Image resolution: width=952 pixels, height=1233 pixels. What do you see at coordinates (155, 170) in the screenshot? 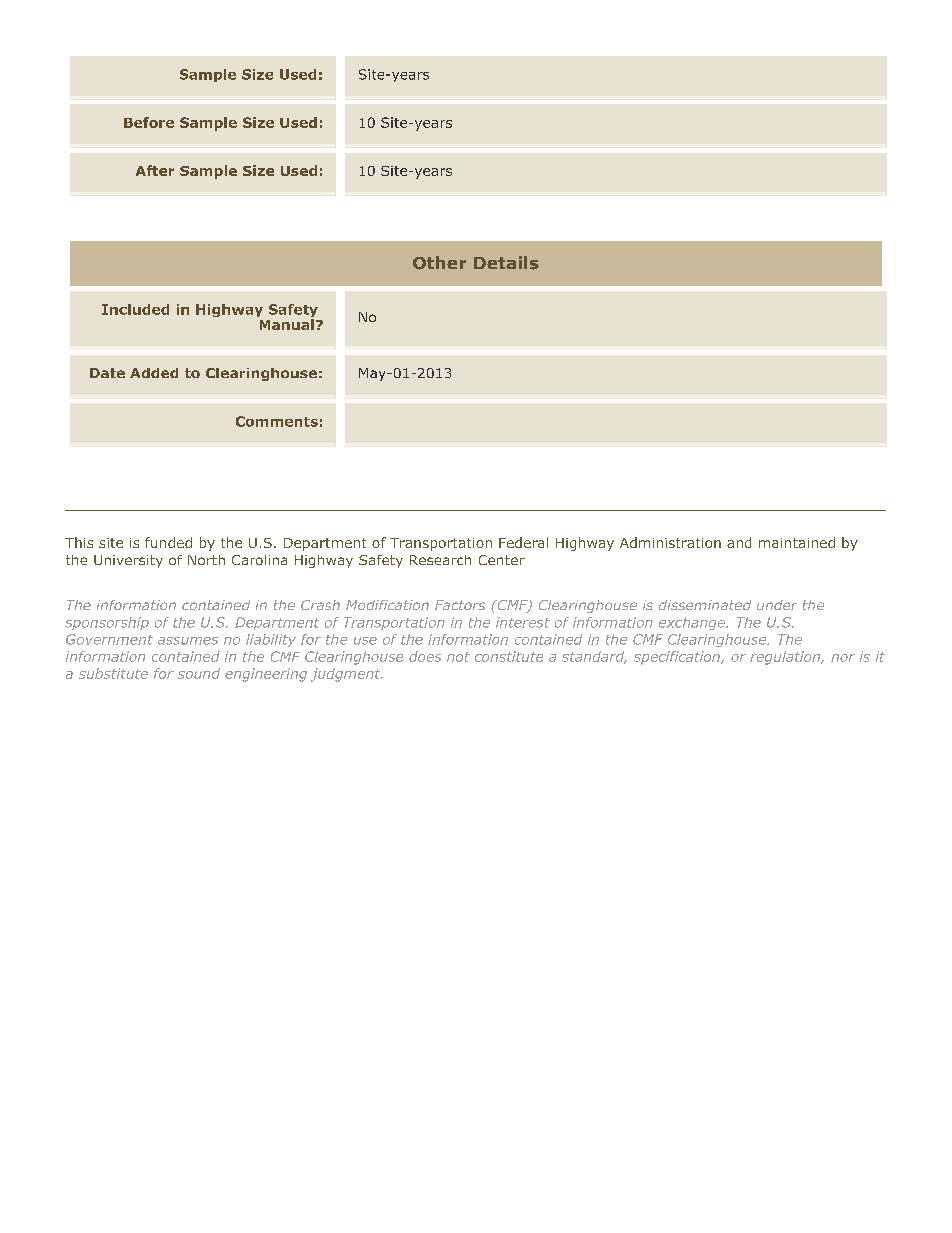
I see `After` at bounding box center [155, 170].
